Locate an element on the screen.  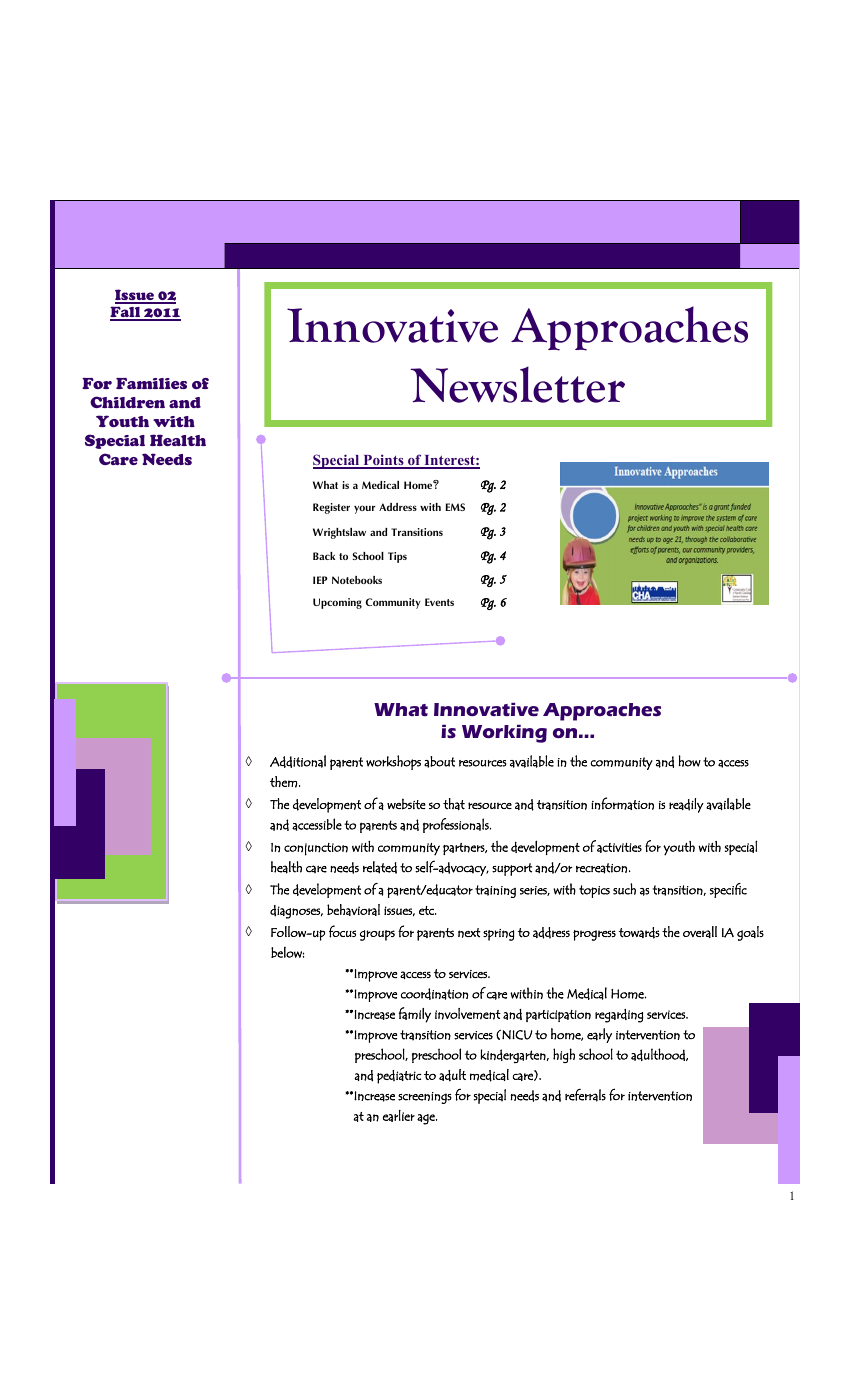
about is located at coordinates (439, 762).
